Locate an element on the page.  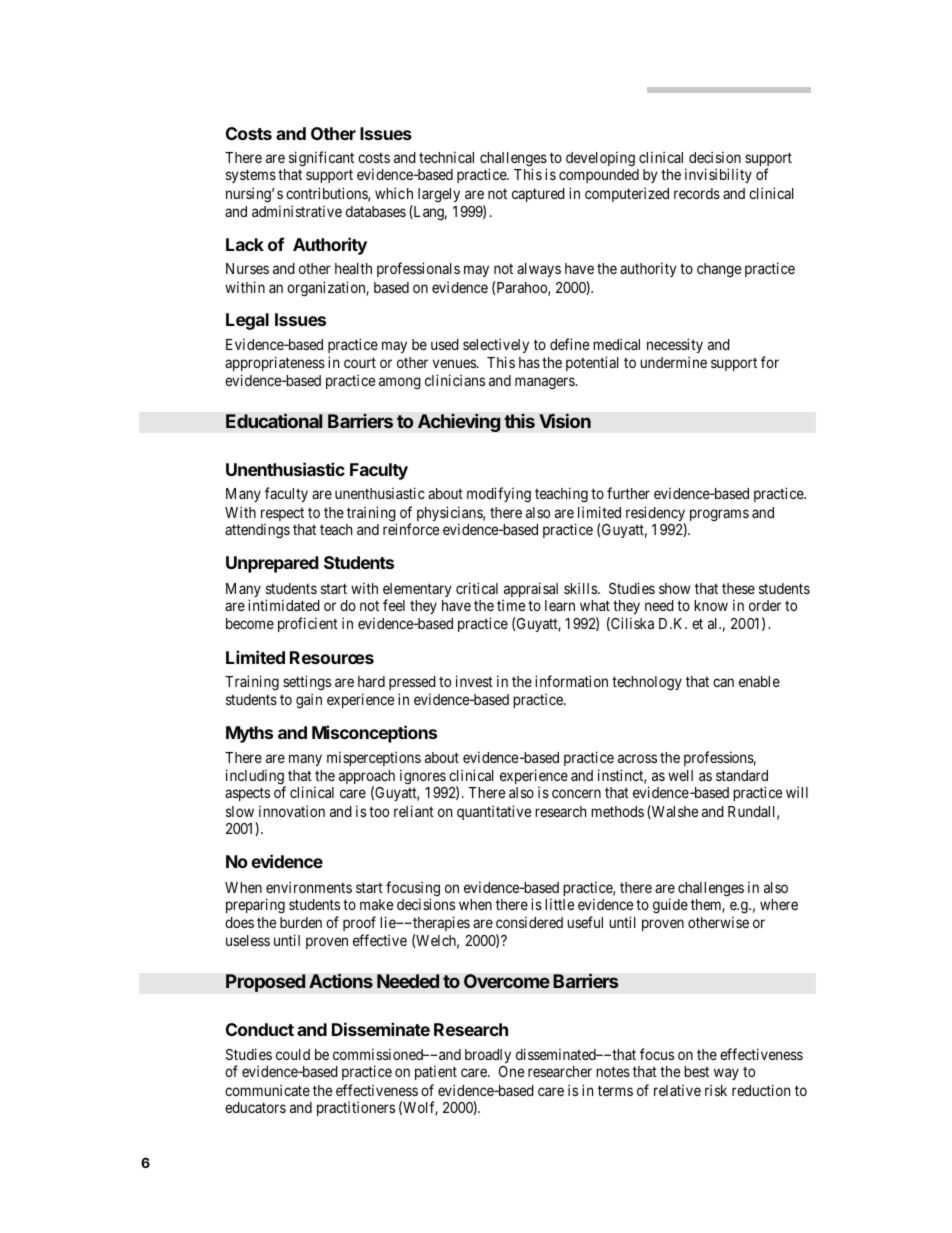
Educational is located at coordinates (274, 420).
